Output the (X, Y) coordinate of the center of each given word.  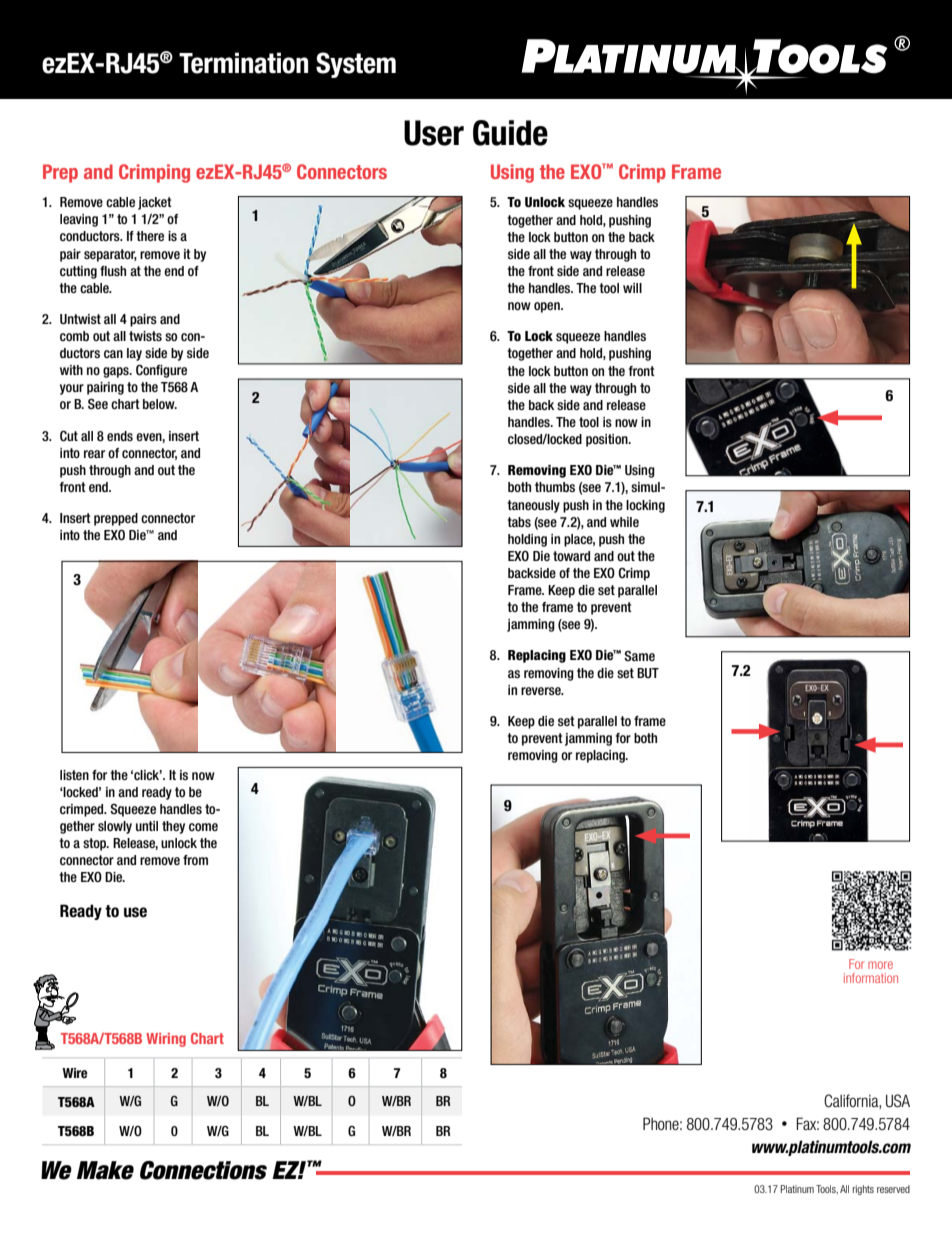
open (548, 307)
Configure (161, 371)
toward (571, 556)
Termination (243, 63)
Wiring (166, 1040)
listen (74, 775)
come (203, 827)
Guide (510, 133)
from (195, 860)
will (632, 288)
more (880, 965)
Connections (203, 1170)
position (608, 440)
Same (639, 656)
